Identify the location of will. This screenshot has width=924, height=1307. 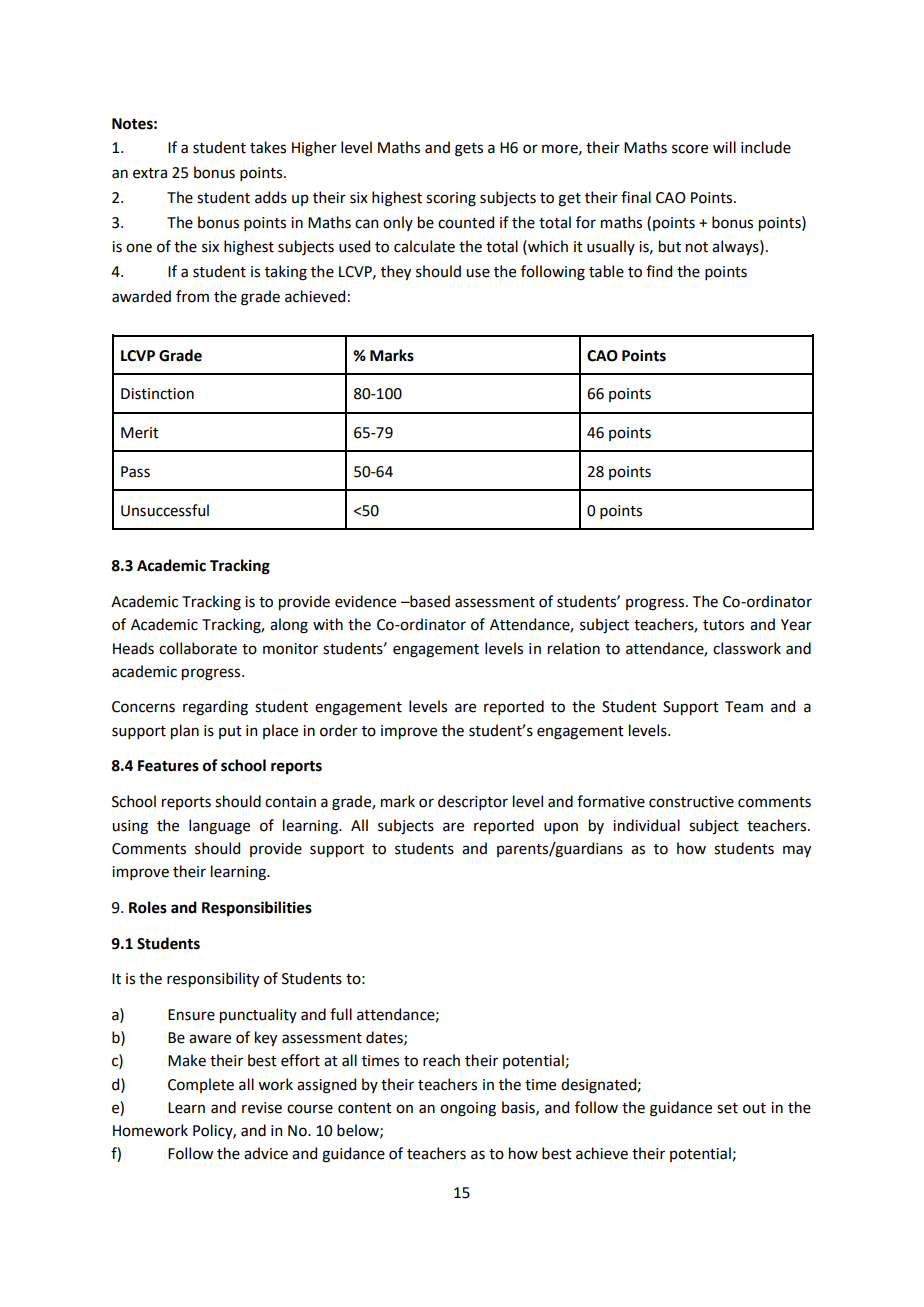
(724, 147).
